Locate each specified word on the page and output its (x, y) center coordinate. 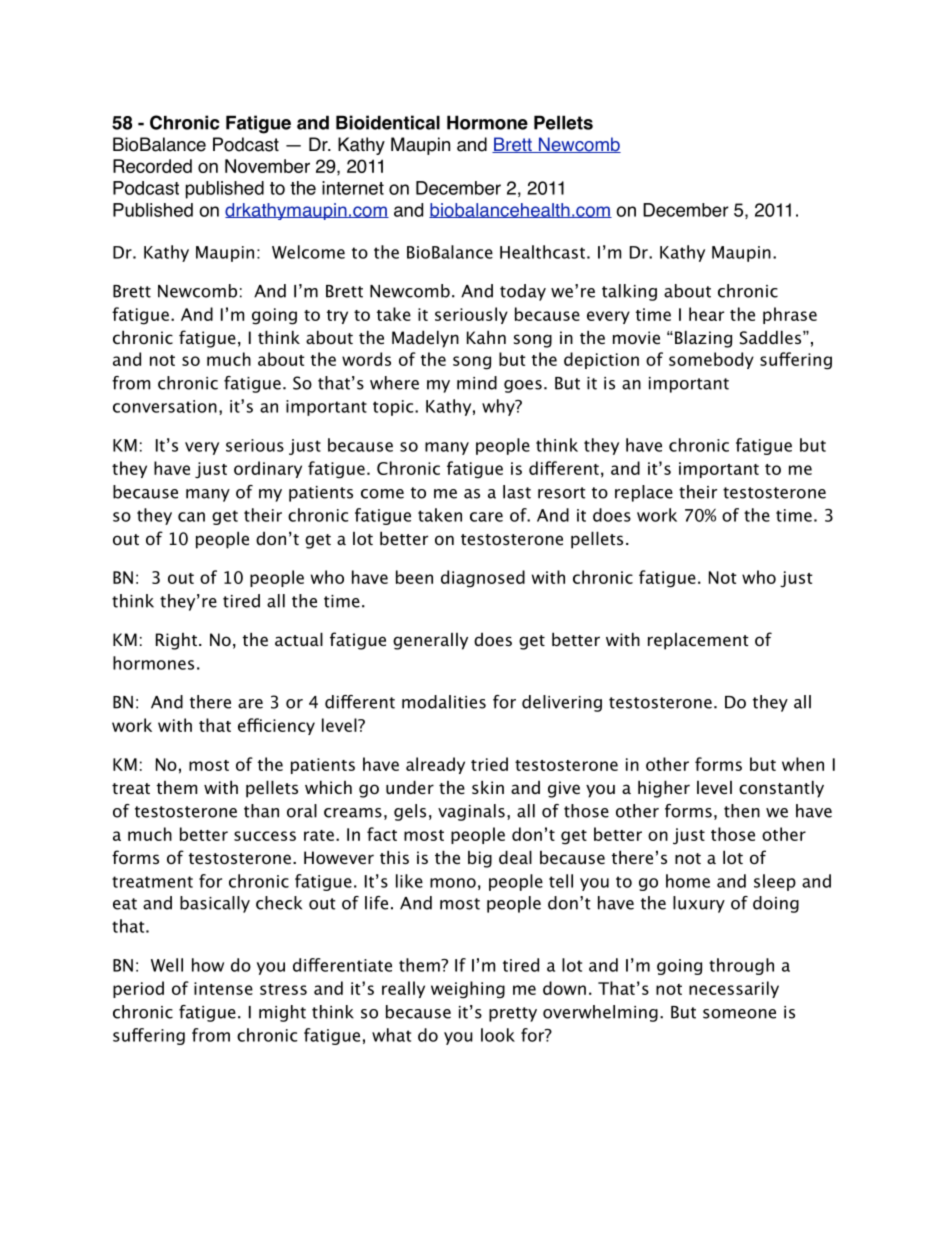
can (191, 517)
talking (629, 292)
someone (739, 1014)
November (267, 166)
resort (562, 493)
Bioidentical (388, 122)
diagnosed (483, 579)
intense (223, 988)
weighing (468, 990)
